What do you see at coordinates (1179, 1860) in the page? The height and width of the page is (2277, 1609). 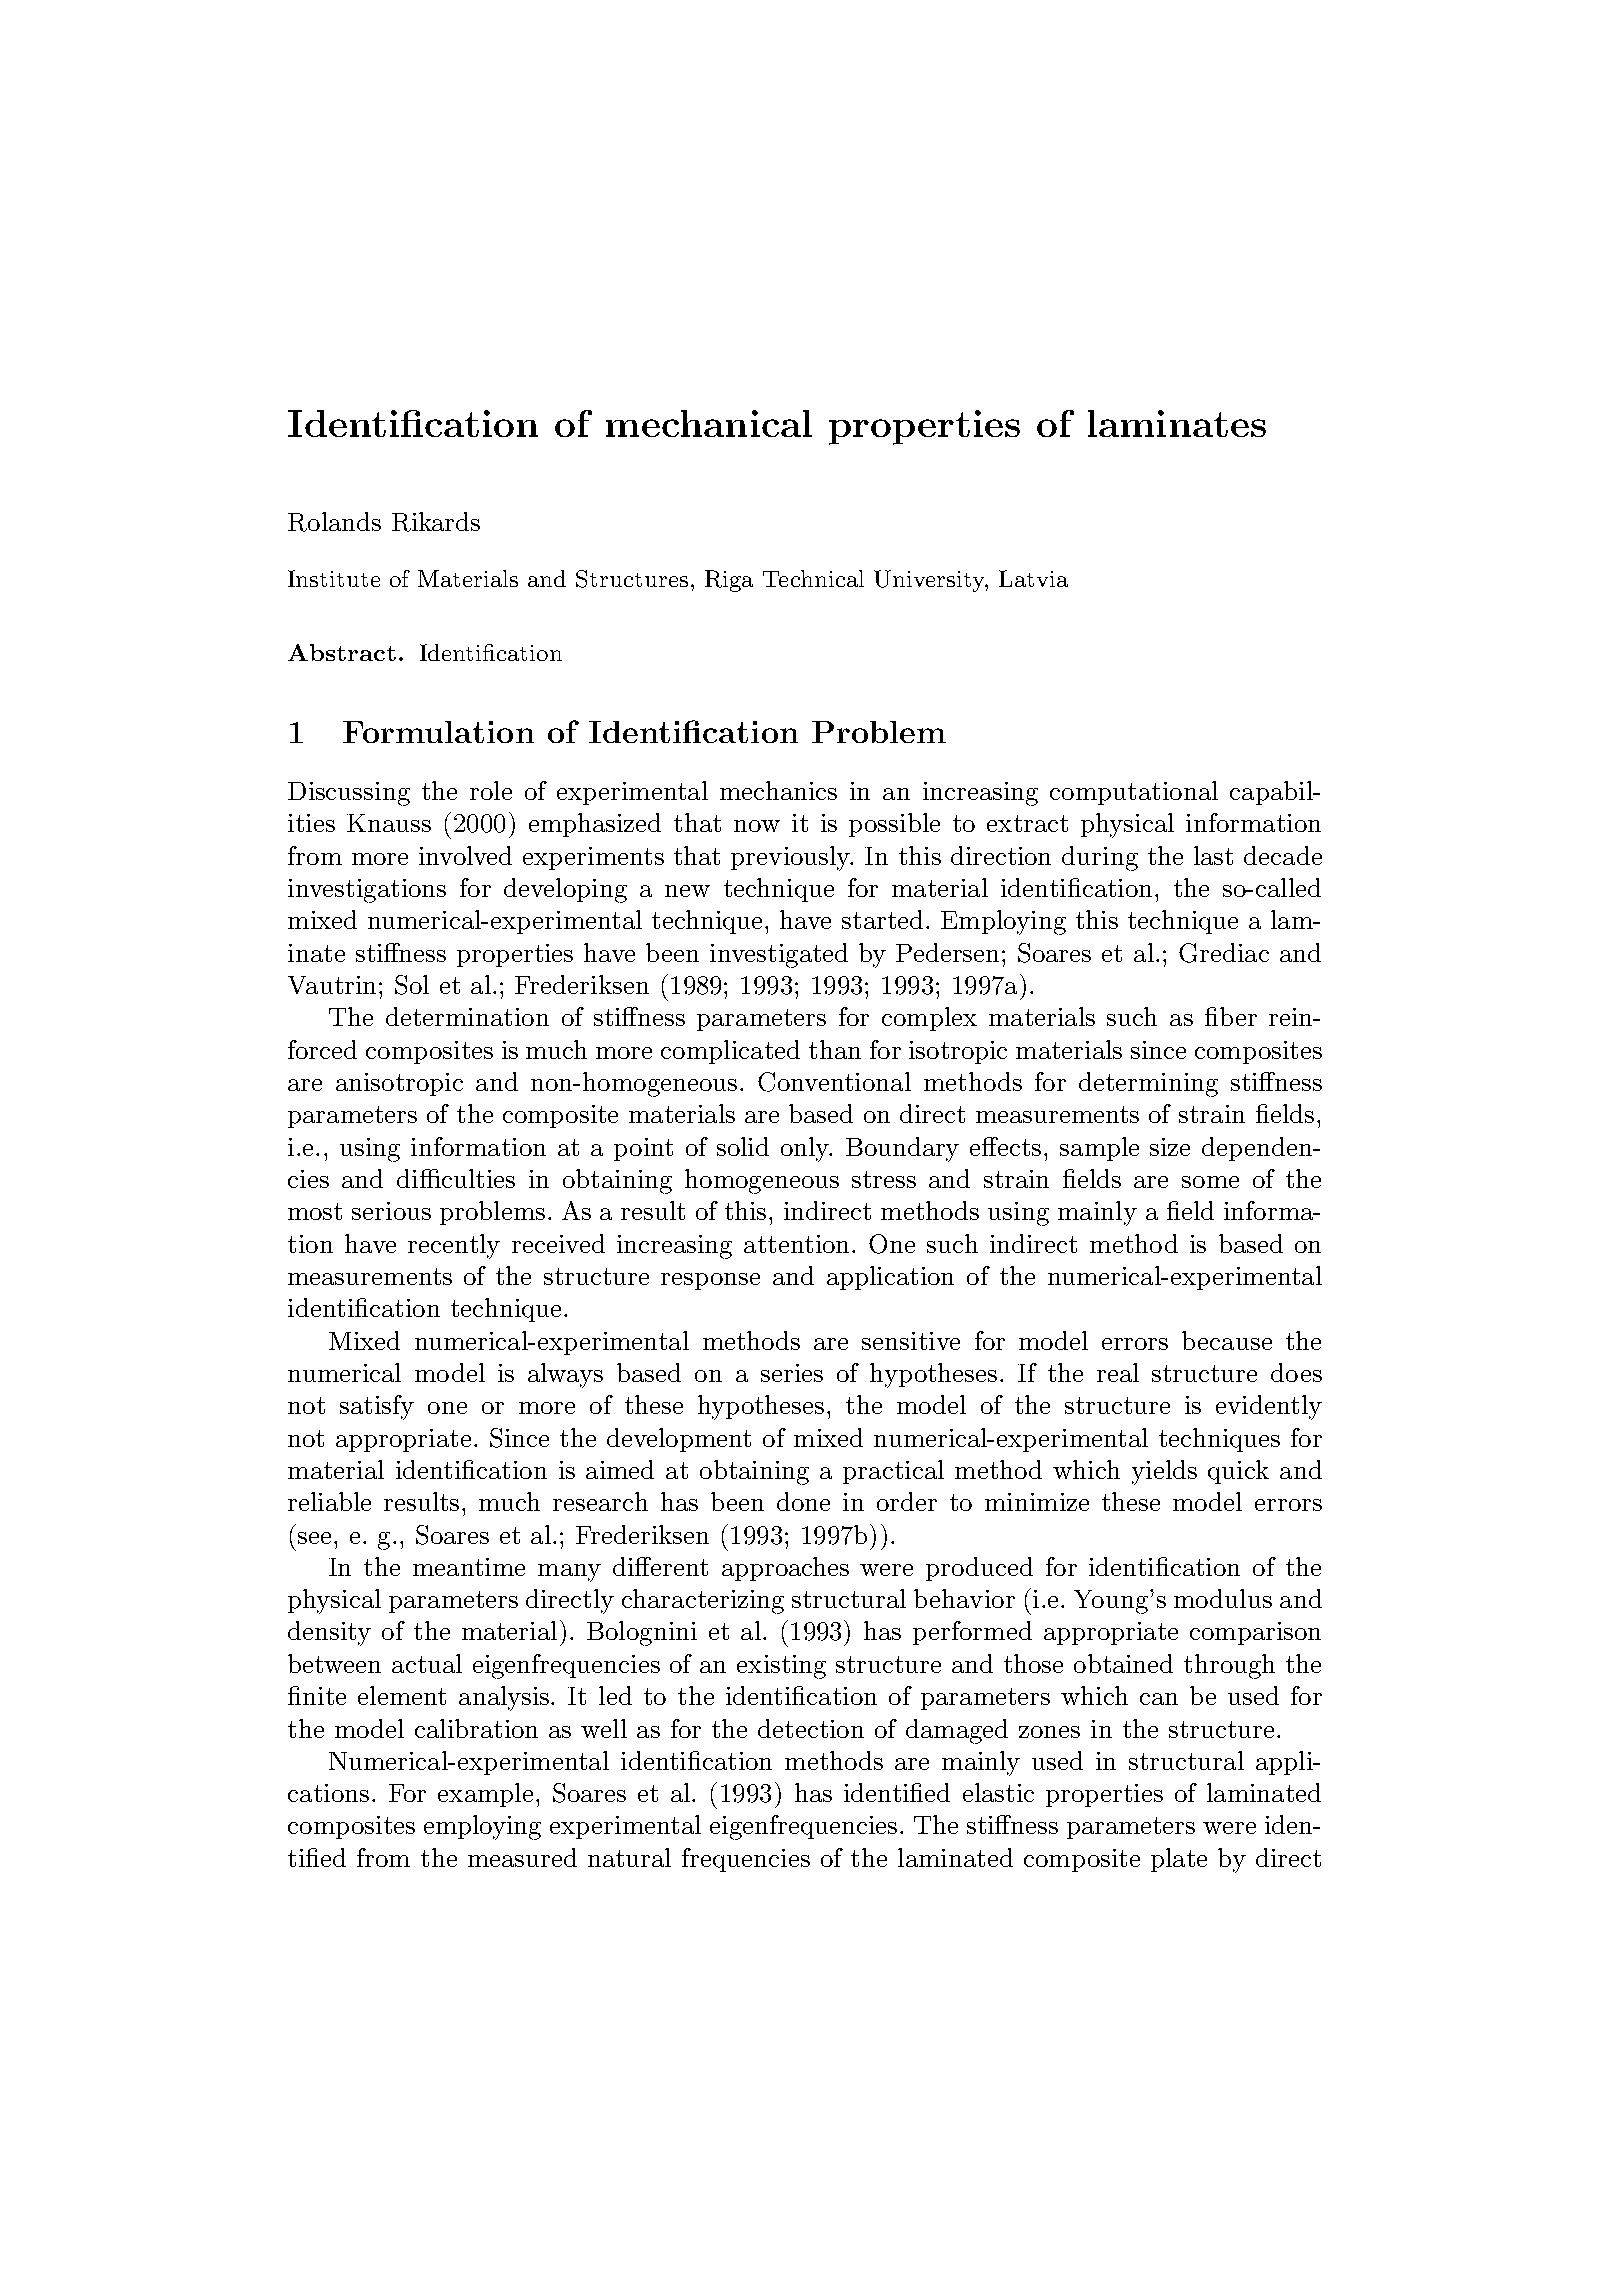 I see `plate` at bounding box center [1179, 1860].
